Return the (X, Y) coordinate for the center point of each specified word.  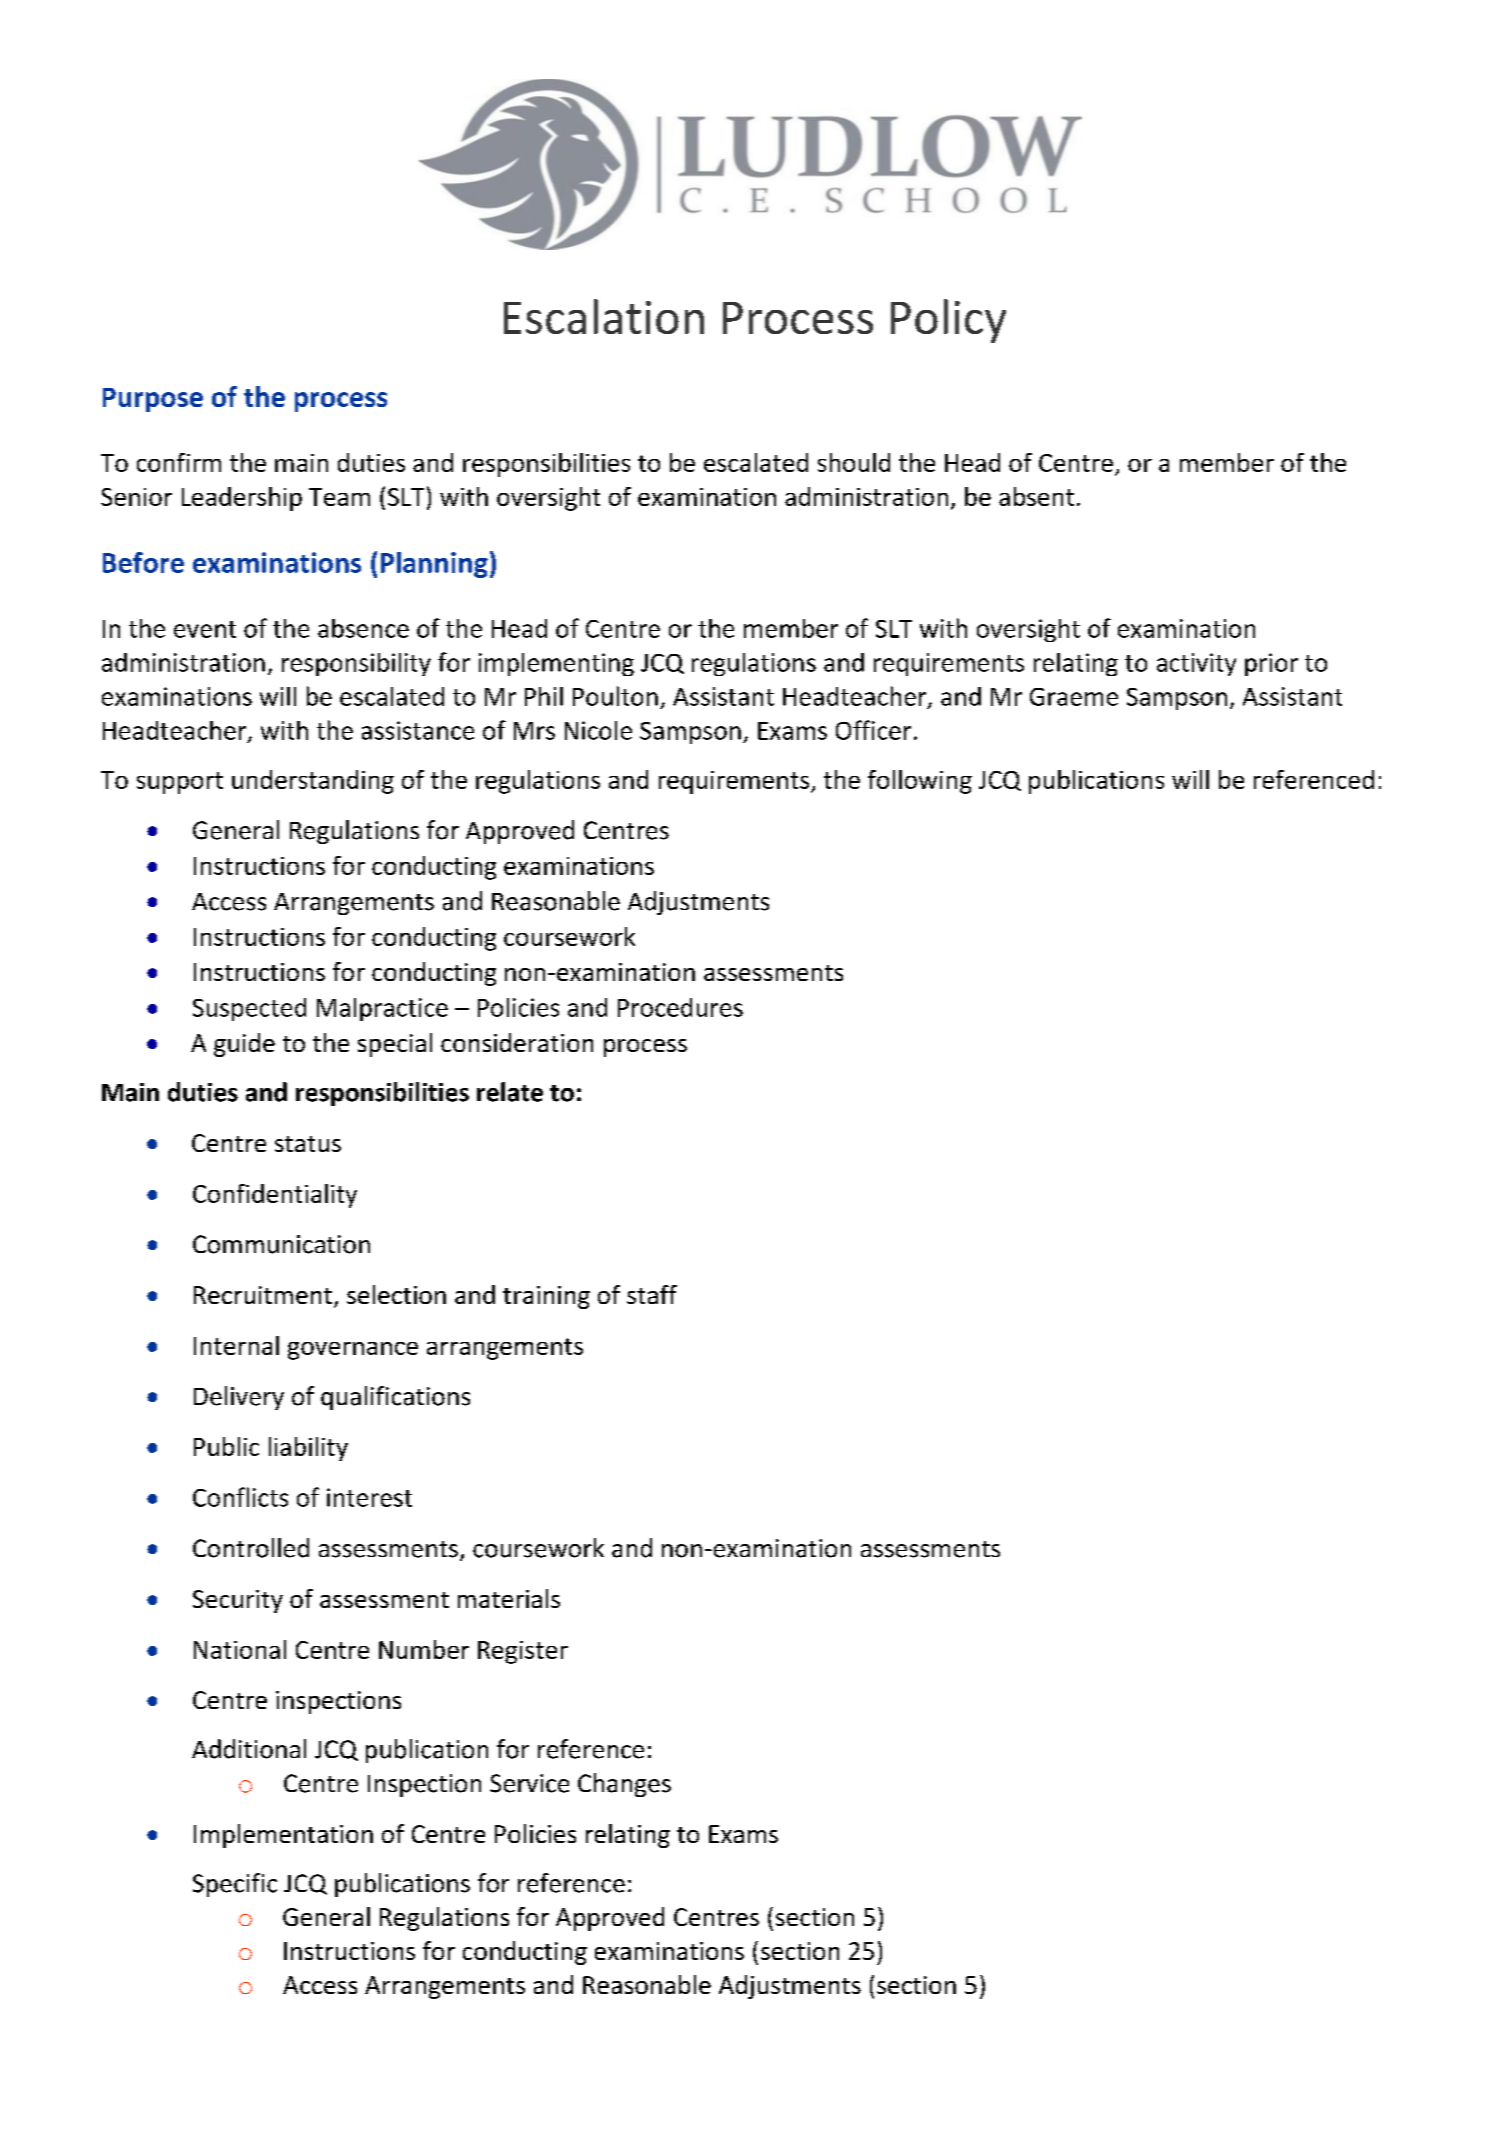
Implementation (283, 1836)
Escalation (604, 316)
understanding (313, 782)
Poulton (615, 696)
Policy (948, 321)
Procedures (680, 1007)
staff (652, 1294)
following (920, 782)
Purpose (153, 400)
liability (308, 1449)
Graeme (1074, 697)
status (308, 1144)
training (546, 1297)
